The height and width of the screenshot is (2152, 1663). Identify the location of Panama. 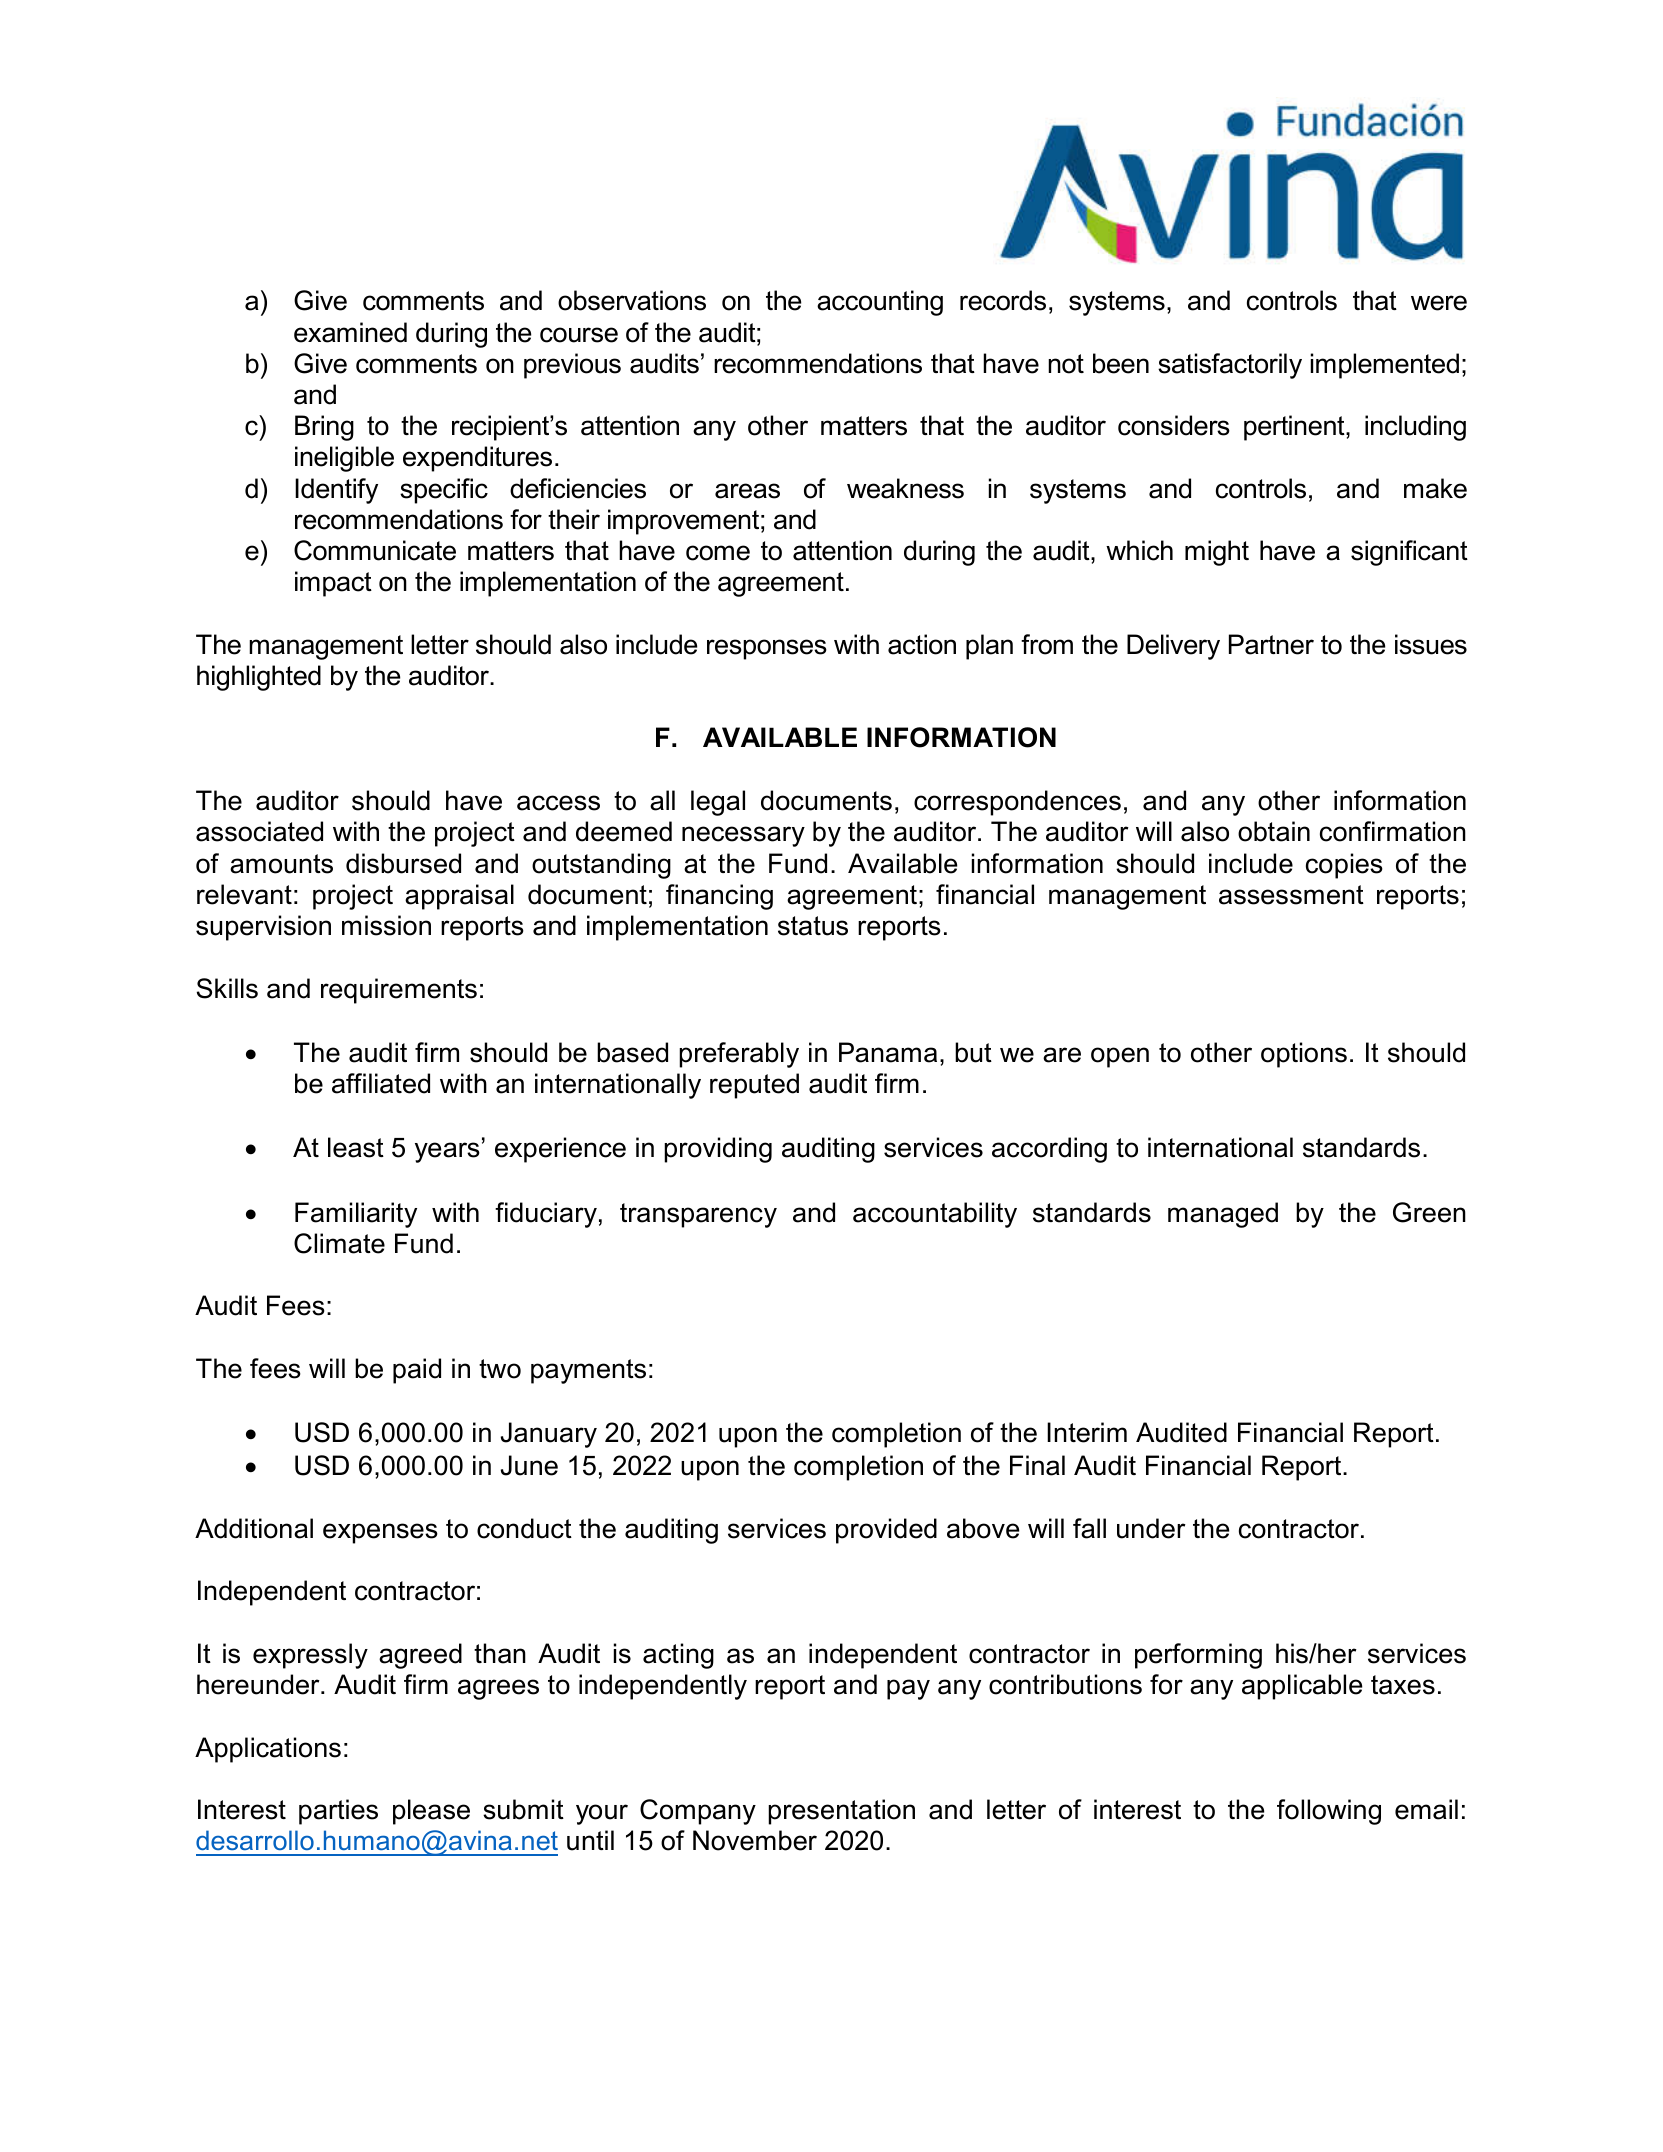
(888, 1052).
